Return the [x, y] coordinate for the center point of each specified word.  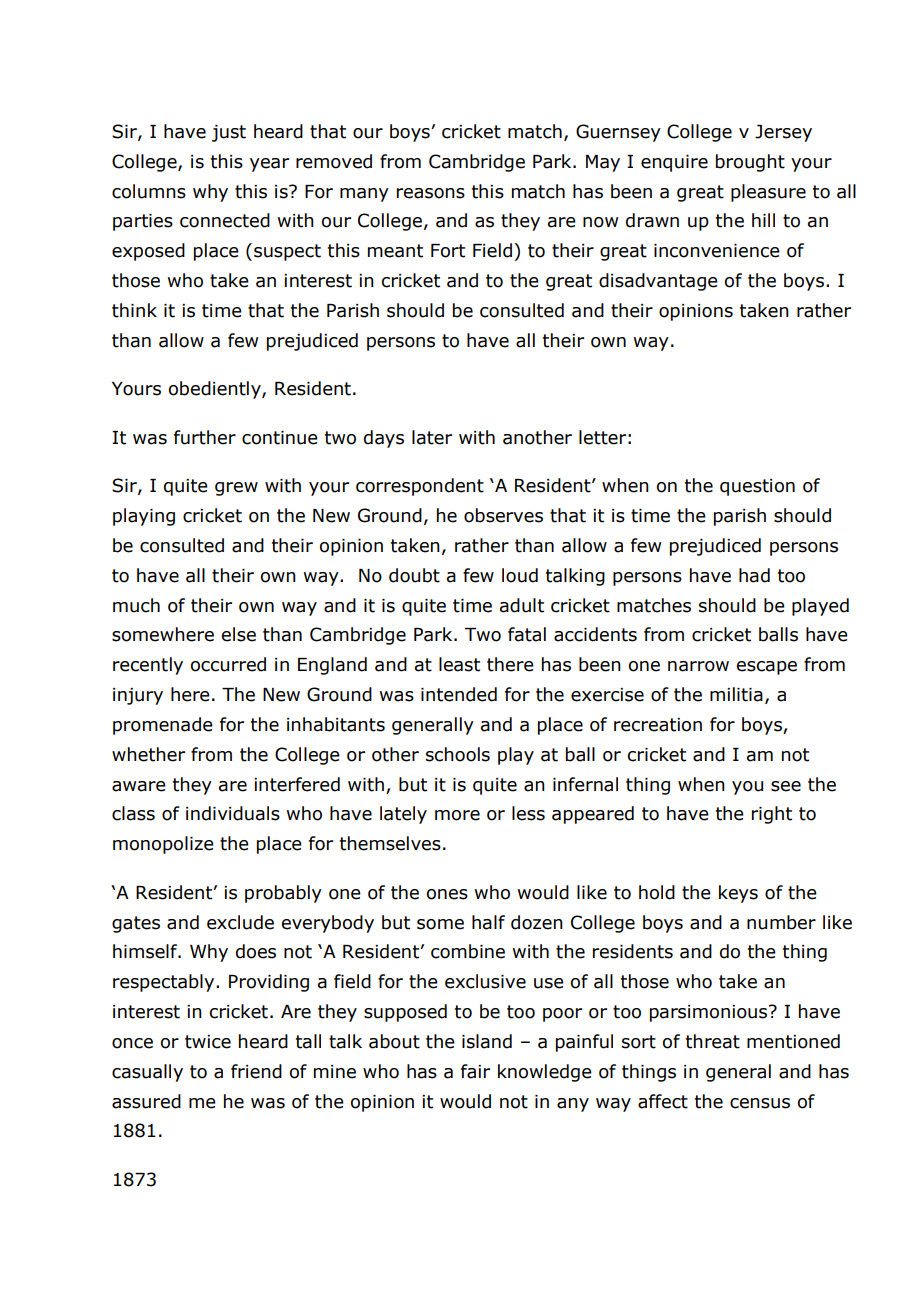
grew [236, 489]
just [229, 133]
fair [475, 1071]
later [432, 437]
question [757, 487]
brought [750, 163]
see [786, 786]
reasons [431, 193]
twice [208, 1042]
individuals [233, 813]
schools [458, 754]
